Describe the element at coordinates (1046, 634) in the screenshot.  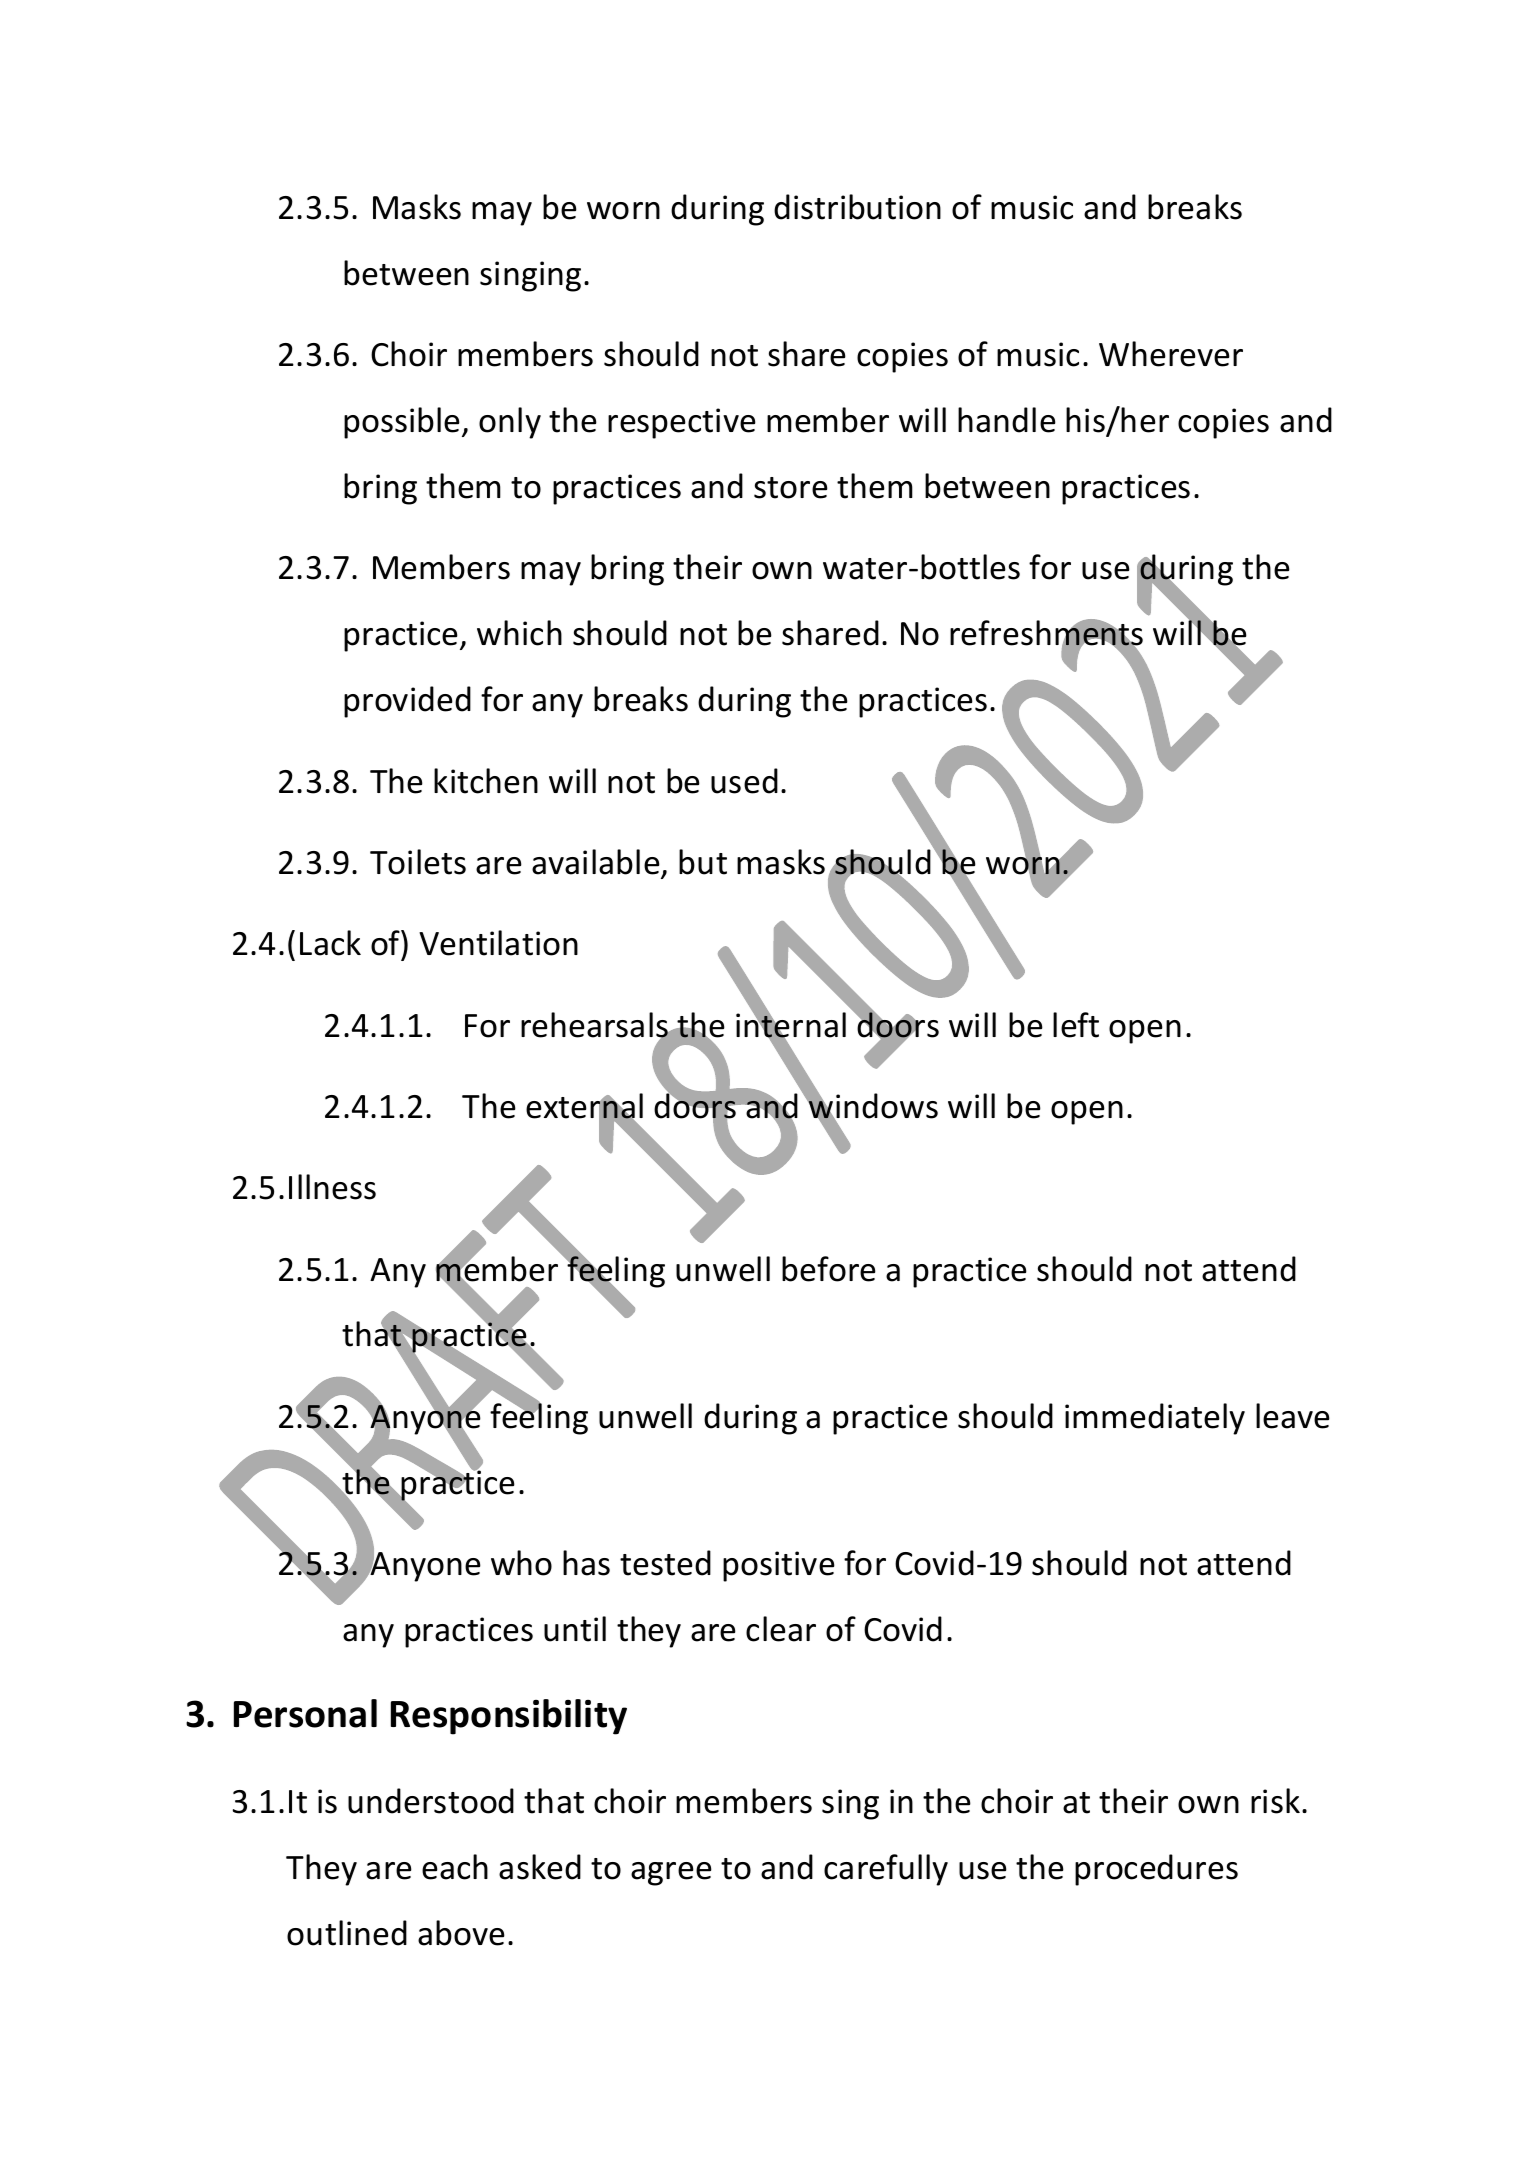
I see `refreshments` at that location.
